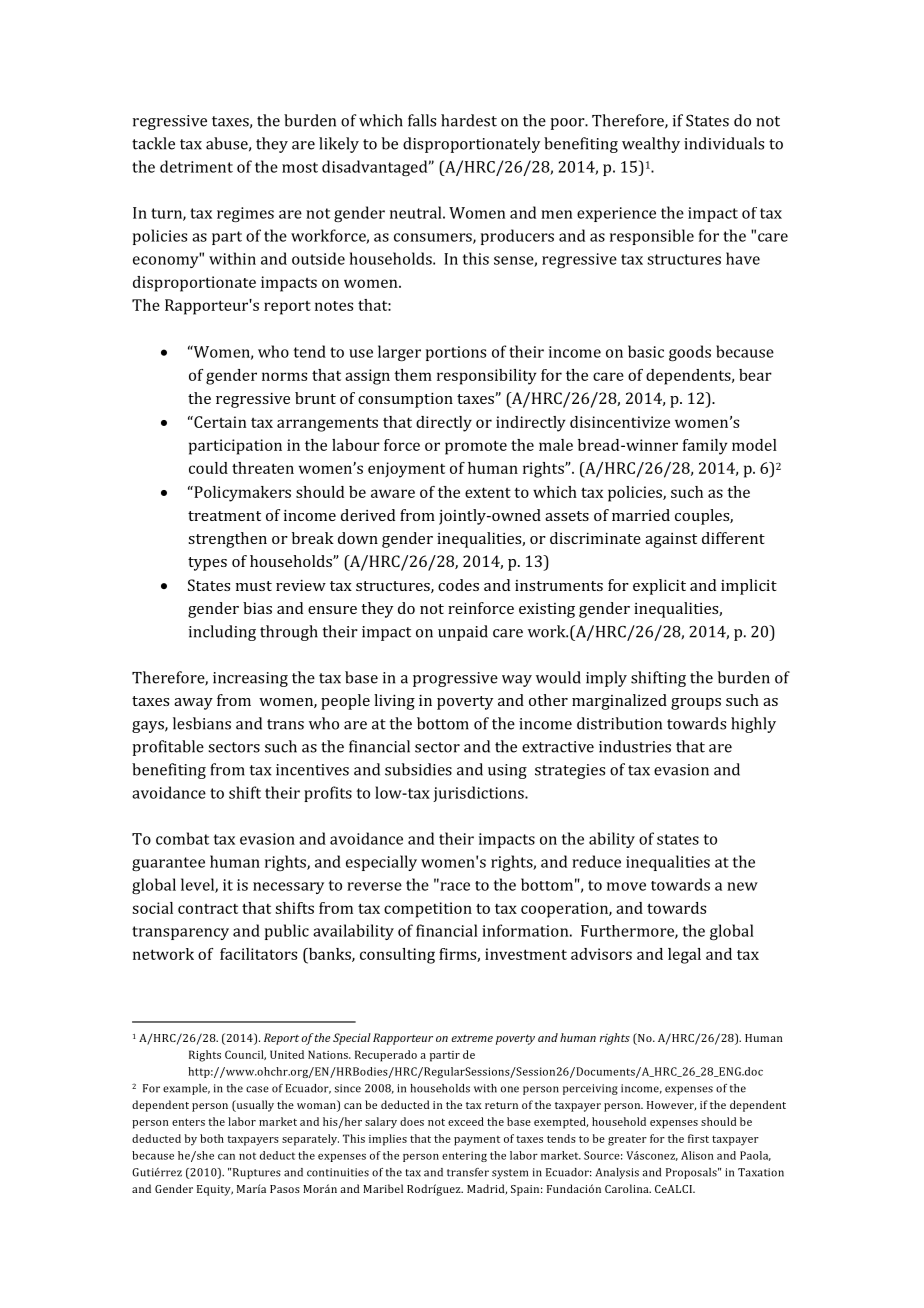 This screenshot has width=924, height=1308. Describe the element at coordinates (196, 166) in the screenshot. I see `detriment` at that location.
